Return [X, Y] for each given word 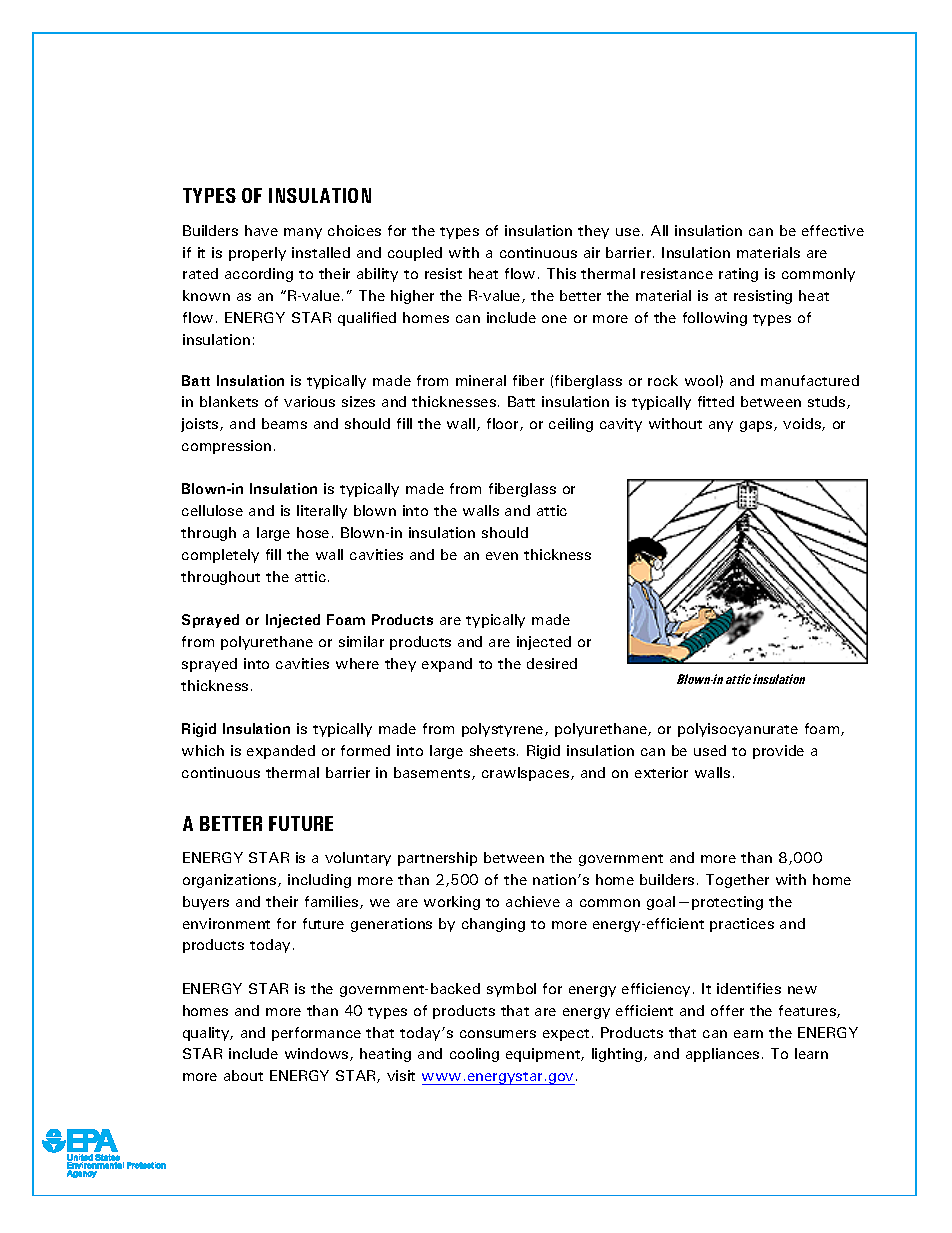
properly [257, 254]
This [561, 273]
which [203, 750]
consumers [498, 1034]
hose [313, 532]
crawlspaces [527, 774]
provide [778, 752]
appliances [722, 1055]
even [502, 556]
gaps [757, 426]
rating [738, 275]
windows [318, 1054]
